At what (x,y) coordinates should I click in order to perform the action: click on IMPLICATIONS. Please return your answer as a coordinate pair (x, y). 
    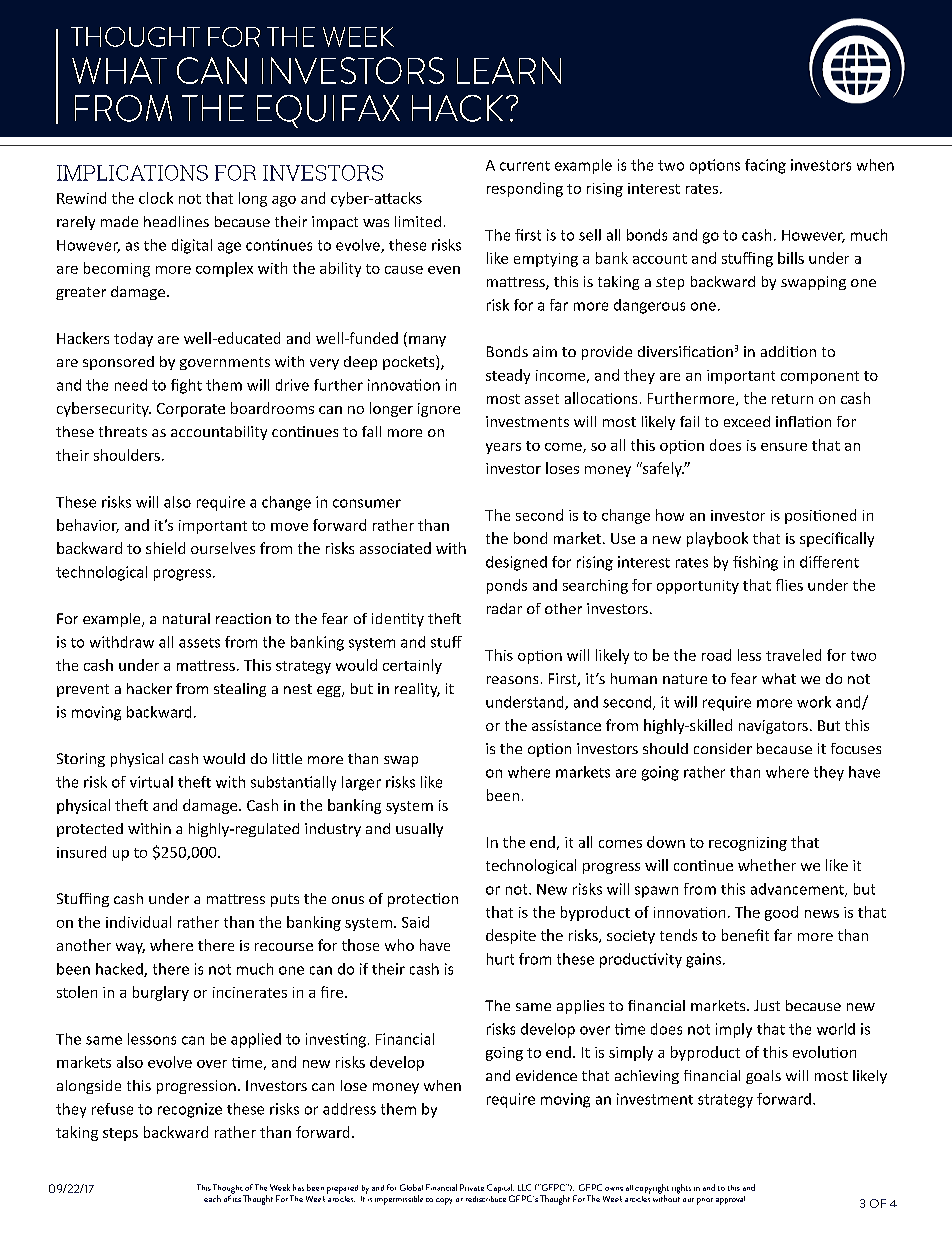
    Looking at the image, I should click on (132, 173).
